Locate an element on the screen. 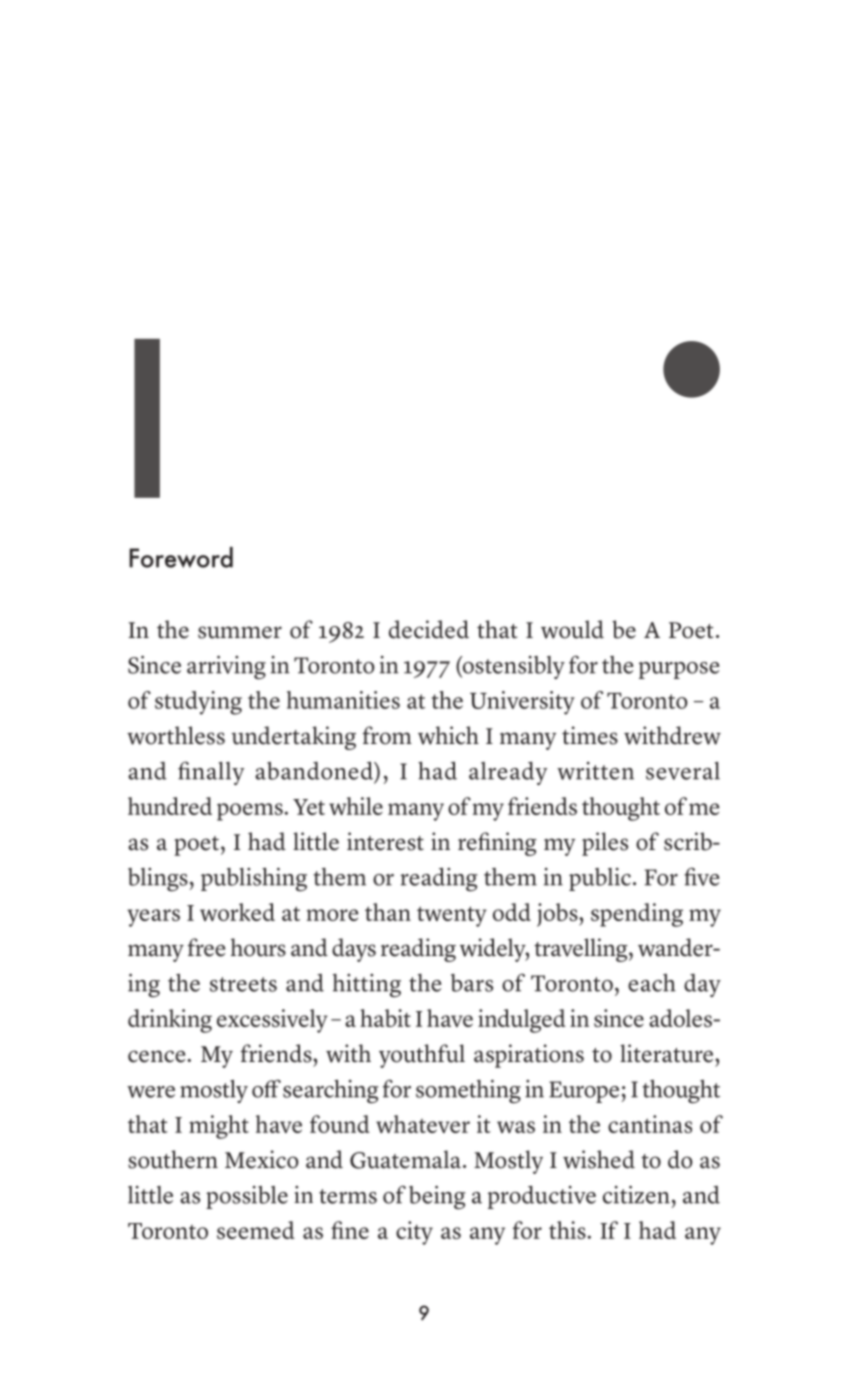 This screenshot has height=1400, width=848. public is located at coordinates (600, 879).
